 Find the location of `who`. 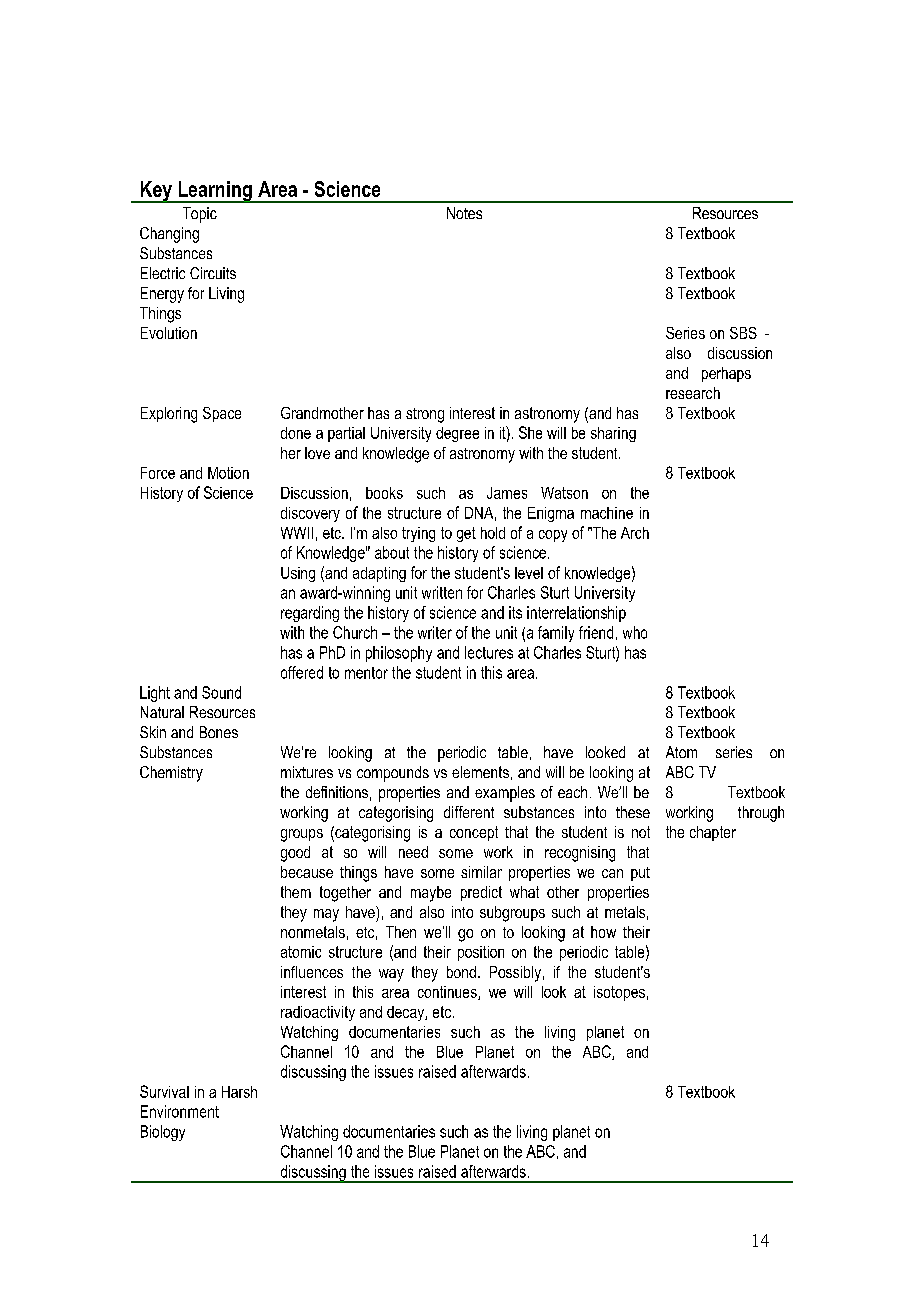

who is located at coordinates (635, 632).
